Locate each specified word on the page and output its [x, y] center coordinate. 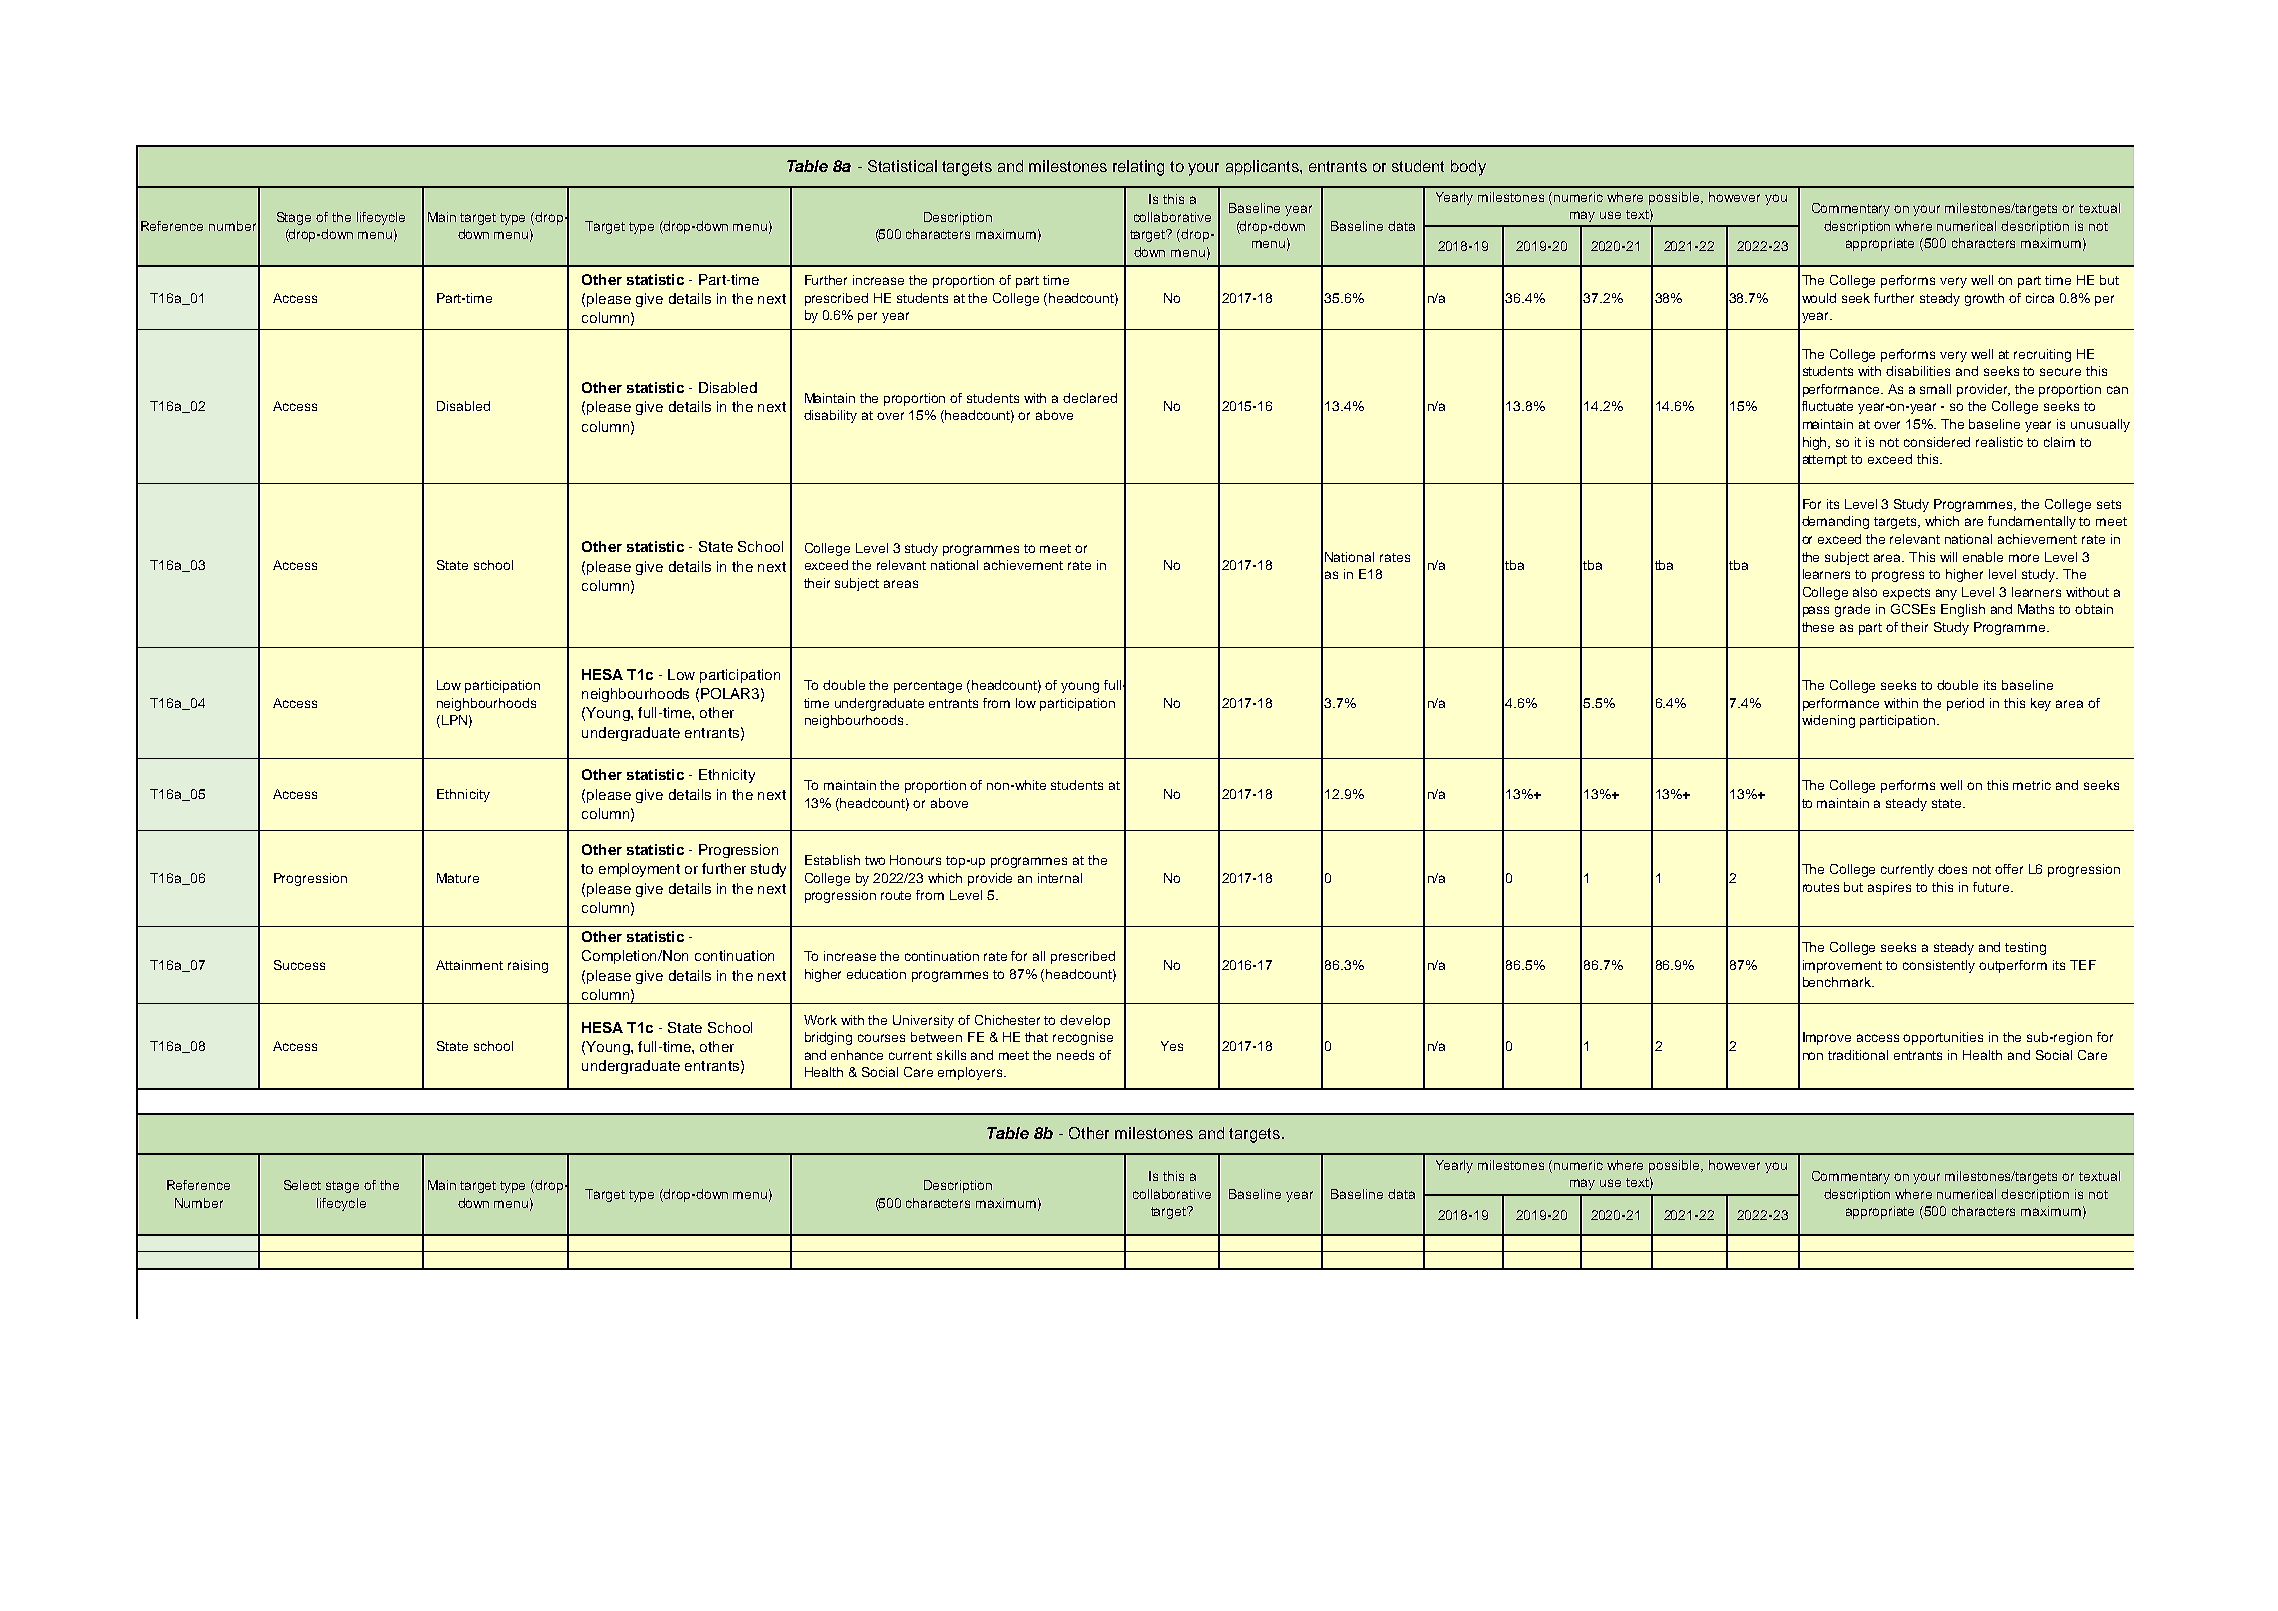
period [1965, 704]
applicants [1263, 167]
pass [1816, 611]
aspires [1889, 888]
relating [1138, 168]
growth [1984, 299]
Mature [458, 878]
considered [1937, 442]
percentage [928, 687]
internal [1060, 878]
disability [830, 416]
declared [1090, 398]
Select [302, 1185]
